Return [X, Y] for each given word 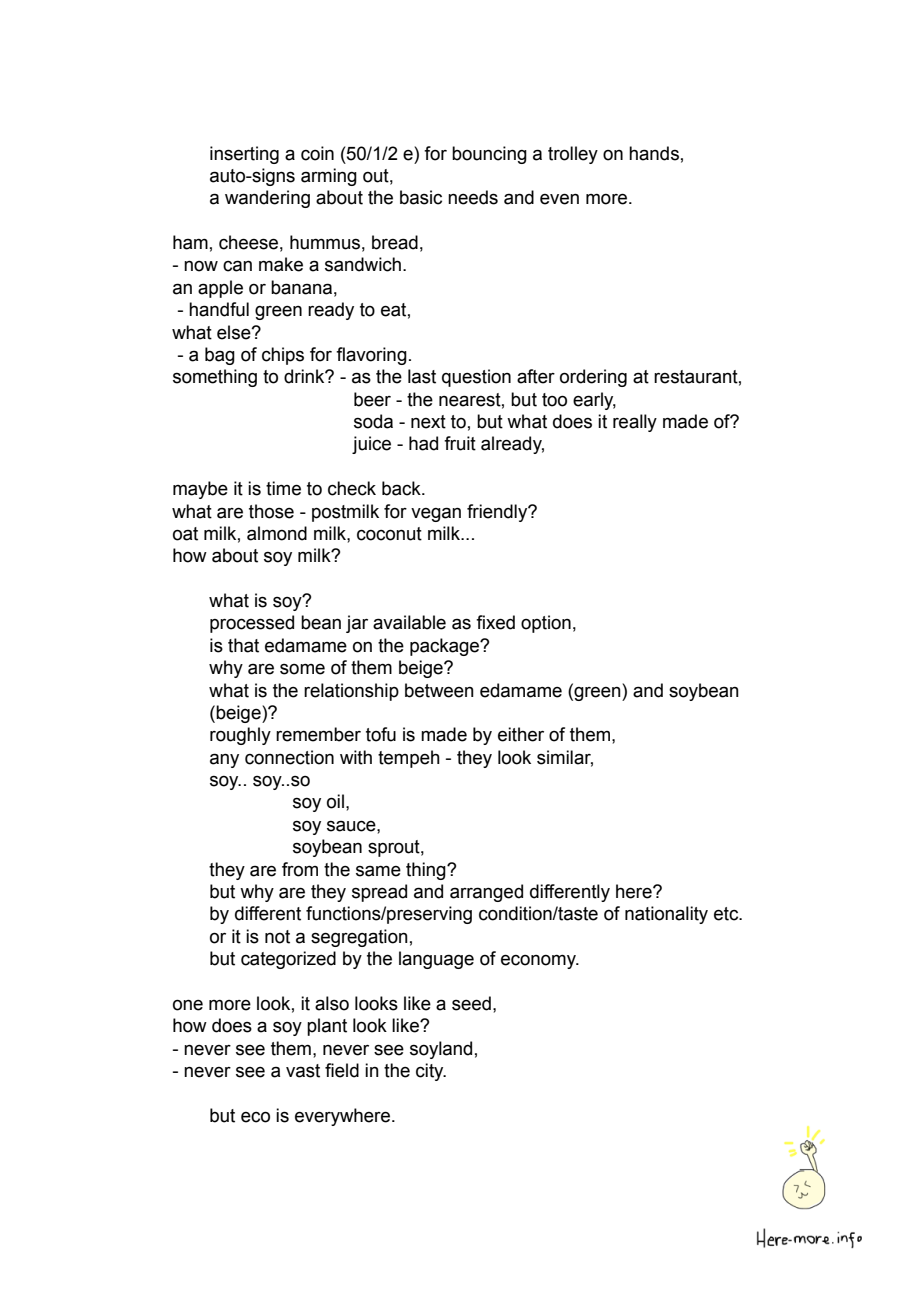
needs [473, 197]
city [431, 1072]
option [546, 624]
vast [303, 1071]
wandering [267, 199]
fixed [495, 622]
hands [654, 153]
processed [252, 624]
